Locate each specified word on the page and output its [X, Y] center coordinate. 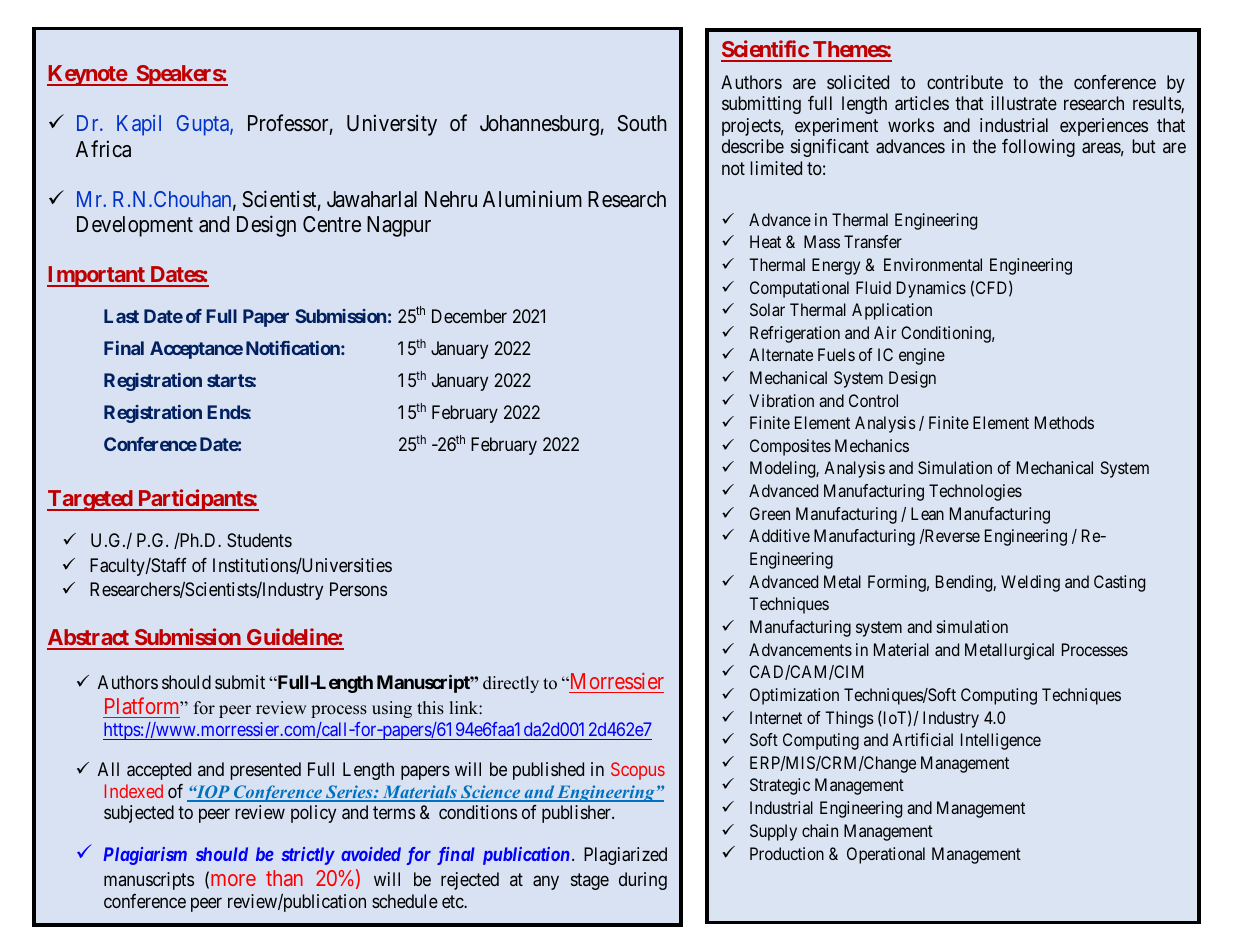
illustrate [1024, 103]
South [642, 123]
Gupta [204, 125]
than [284, 878]
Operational [886, 855]
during [643, 881]
